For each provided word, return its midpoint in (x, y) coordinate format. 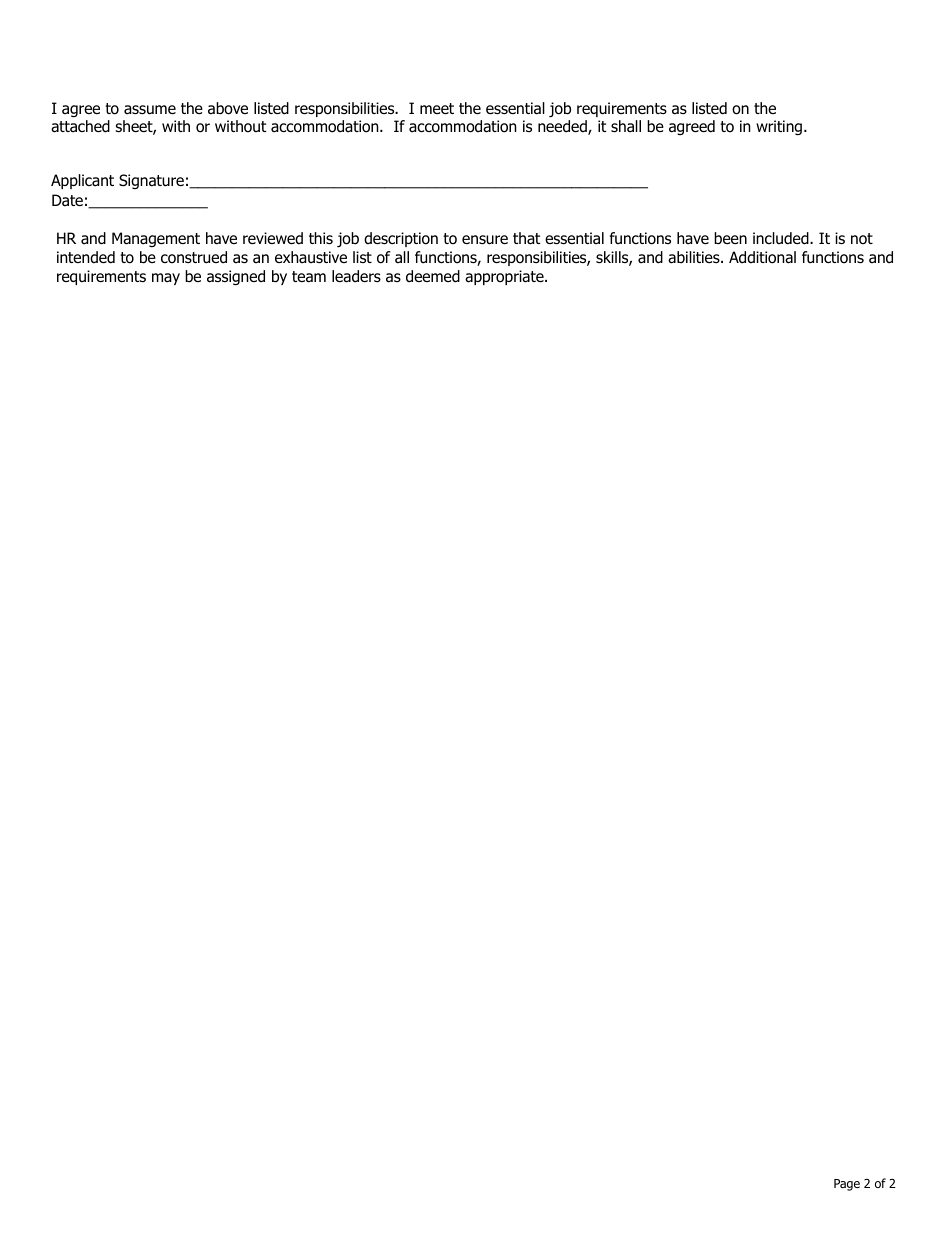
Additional (762, 257)
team (309, 277)
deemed (433, 276)
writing (779, 127)
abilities (695, 257)
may (166, 279)
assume (150, 110)
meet (437, 108)
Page (847, 1185)
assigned (236, 278)
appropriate (505, 277)
